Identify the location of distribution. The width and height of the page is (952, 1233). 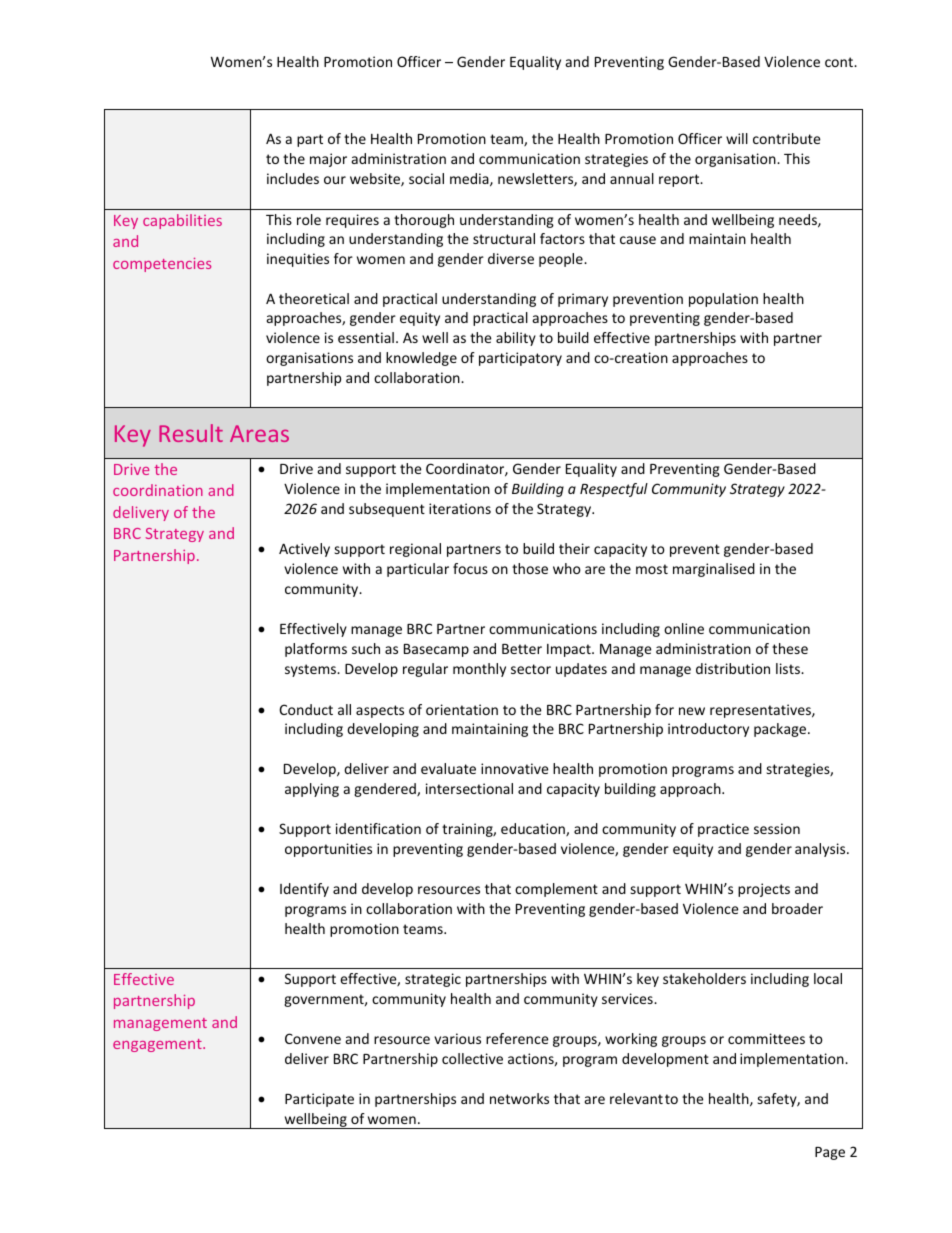
(733, 668).
